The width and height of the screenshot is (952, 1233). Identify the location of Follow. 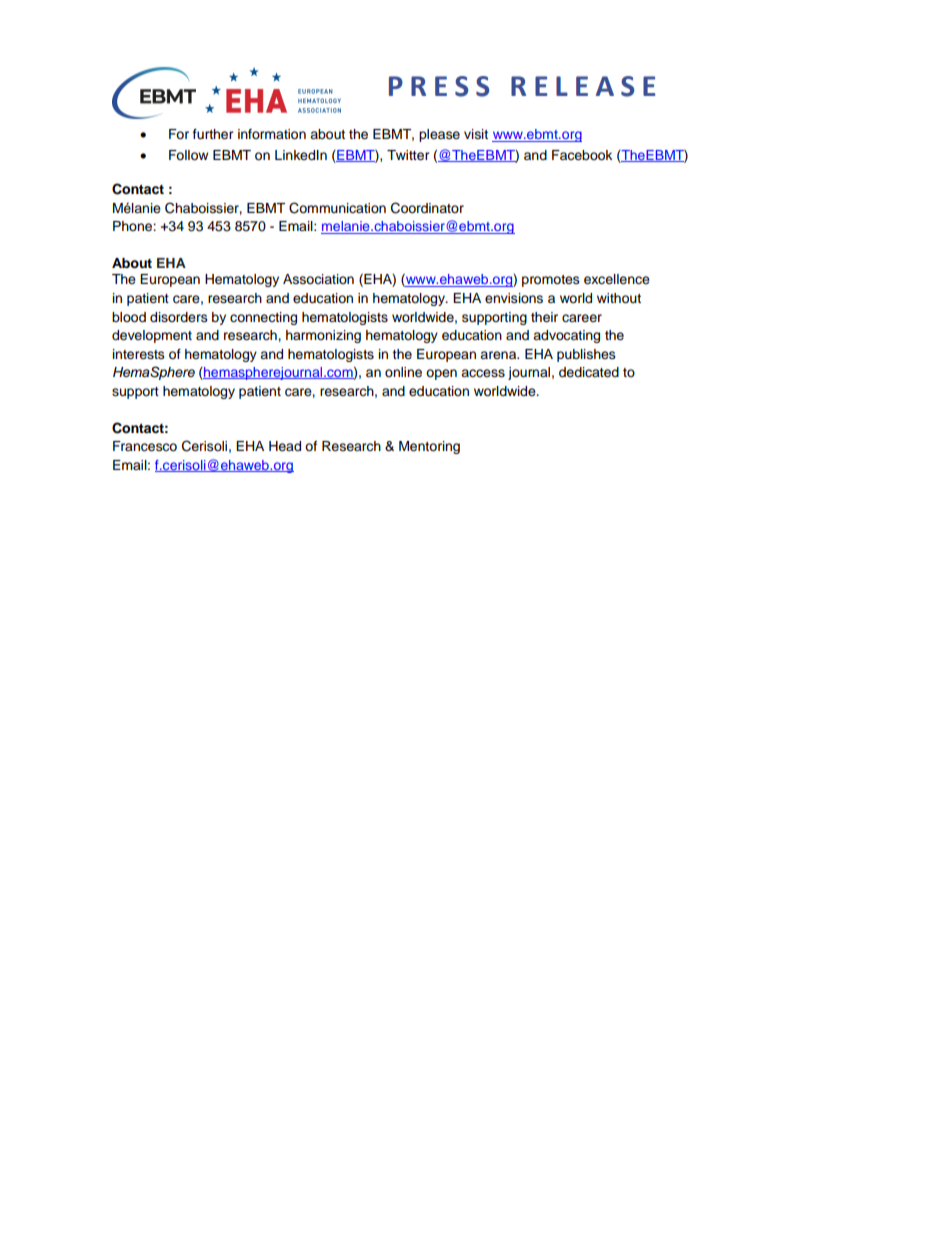
(188, 155).
